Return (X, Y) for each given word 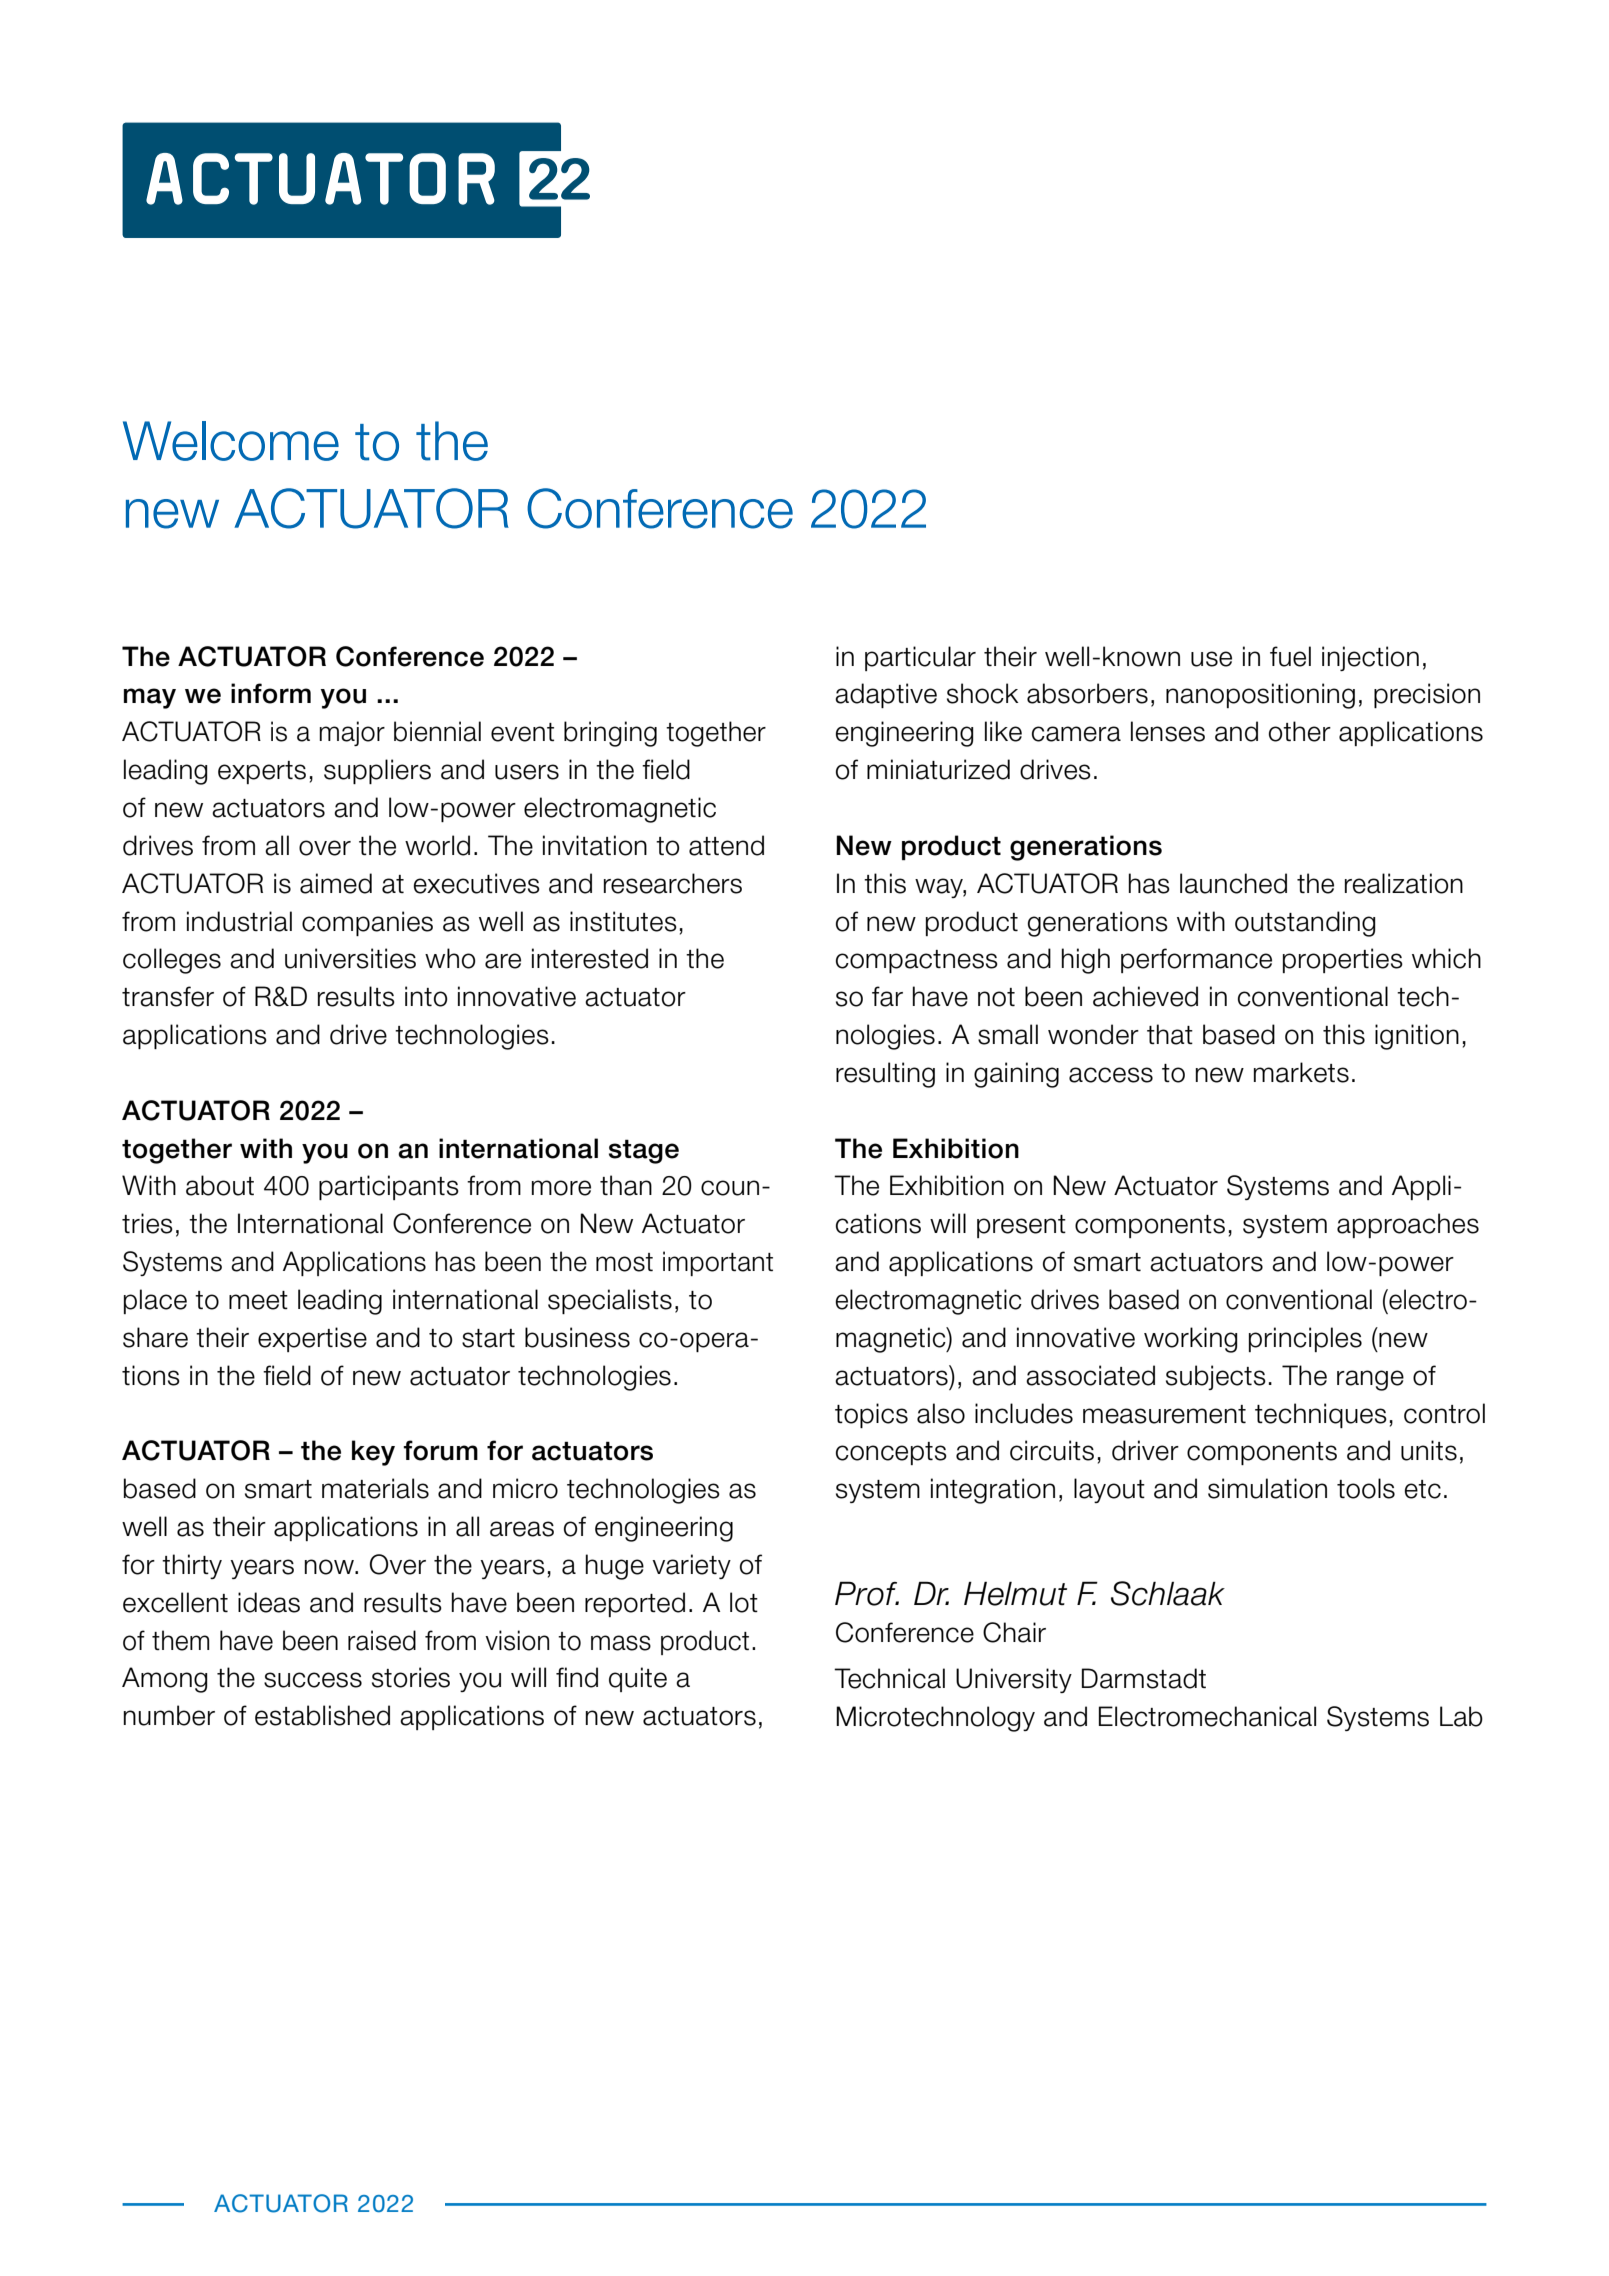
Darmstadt (1144, 1678)
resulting (885, 1075)
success (313, 1680)
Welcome (231, 441)
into (426, 996)
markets (1301, 1072)
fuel (1290, 656)
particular (920, 658)
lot (744, 1602)
